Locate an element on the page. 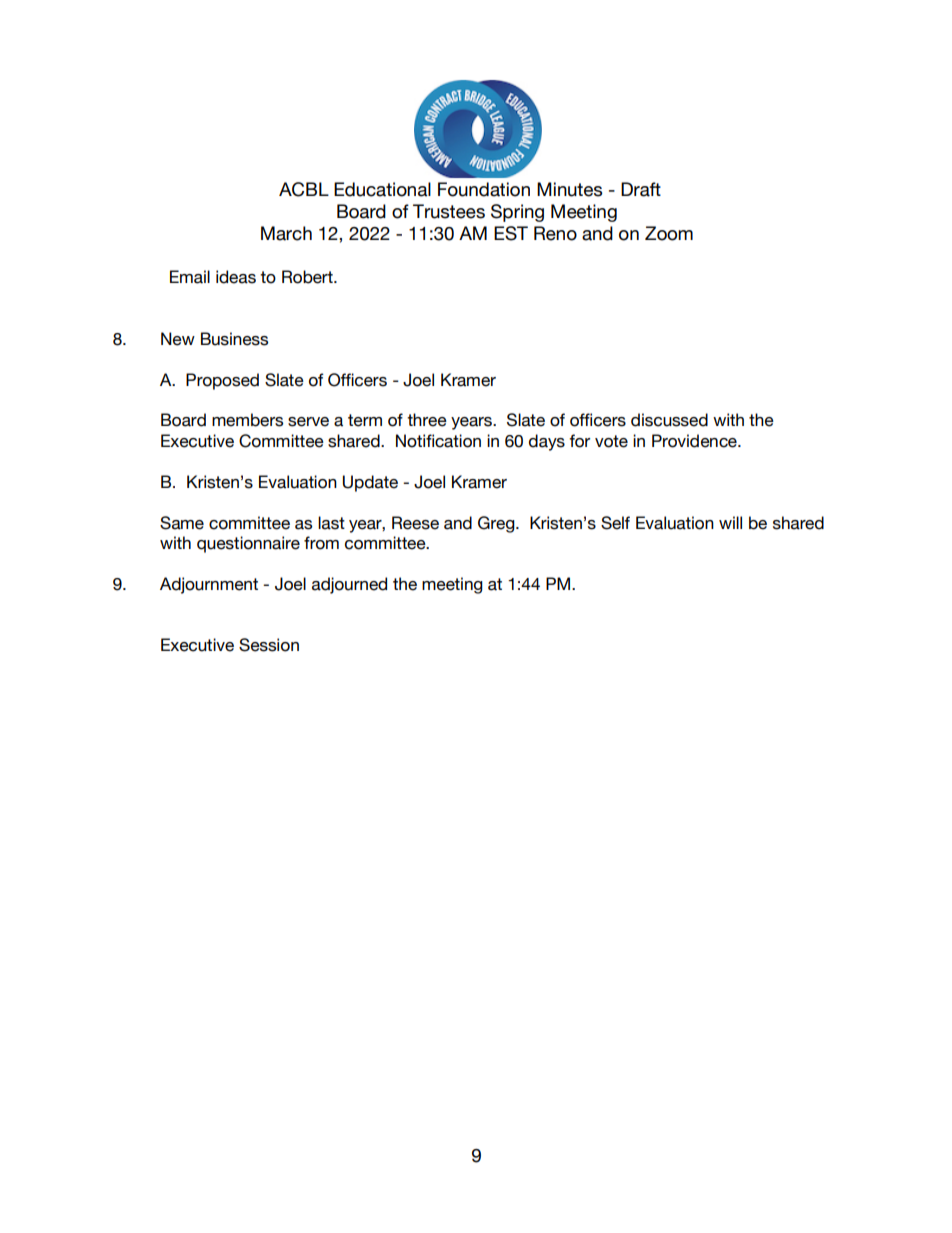  discussed is located at coordinates (669, 420).
